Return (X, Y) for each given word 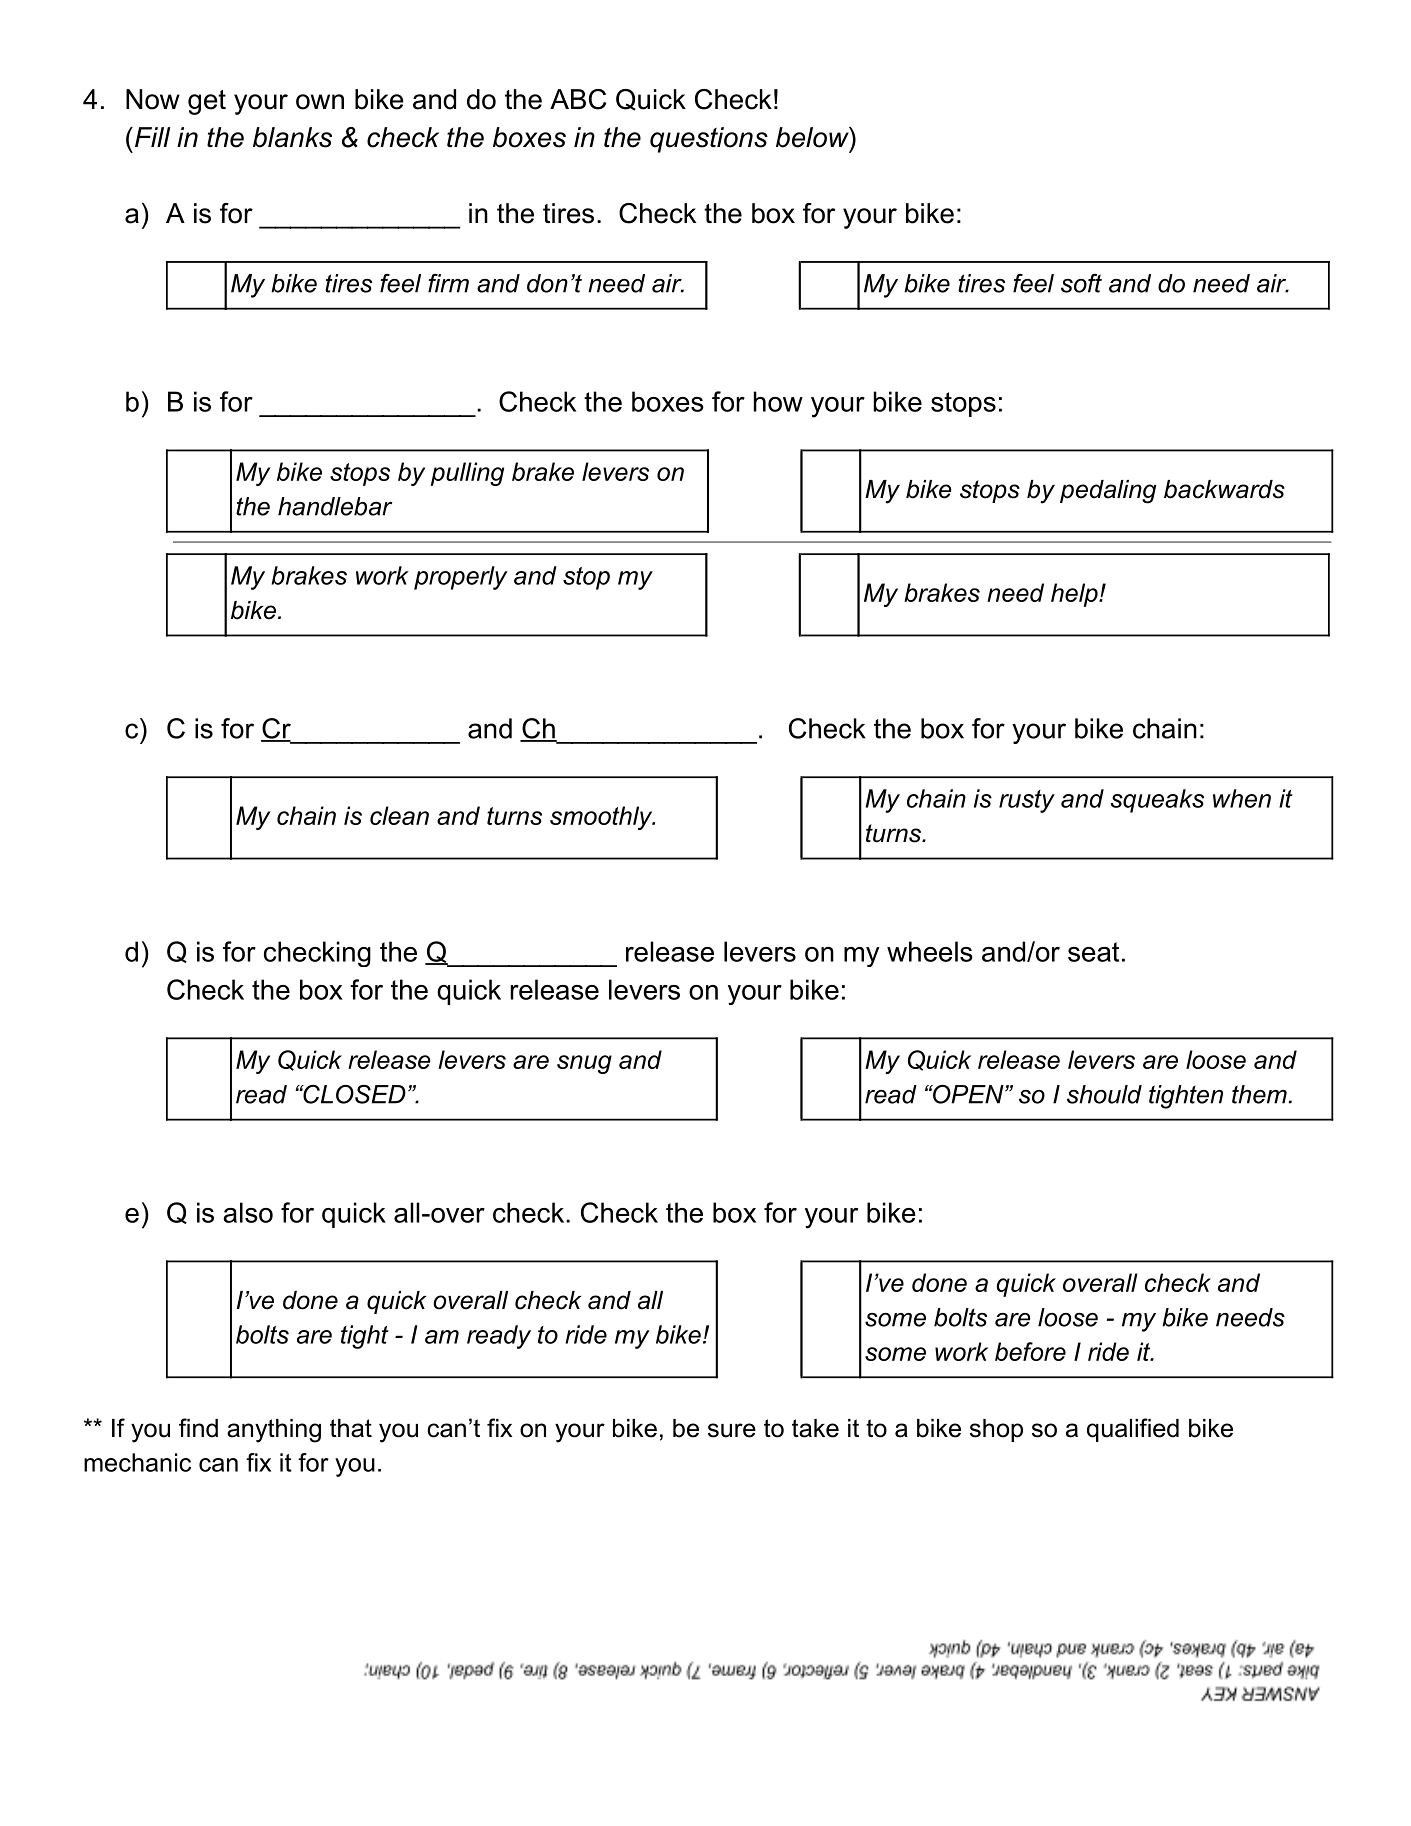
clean (399, 815)
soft (1081, 283)
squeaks (1157, 801)
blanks (292, 137)
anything (274, 1431)
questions (709, 140)
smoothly (602, 818)
